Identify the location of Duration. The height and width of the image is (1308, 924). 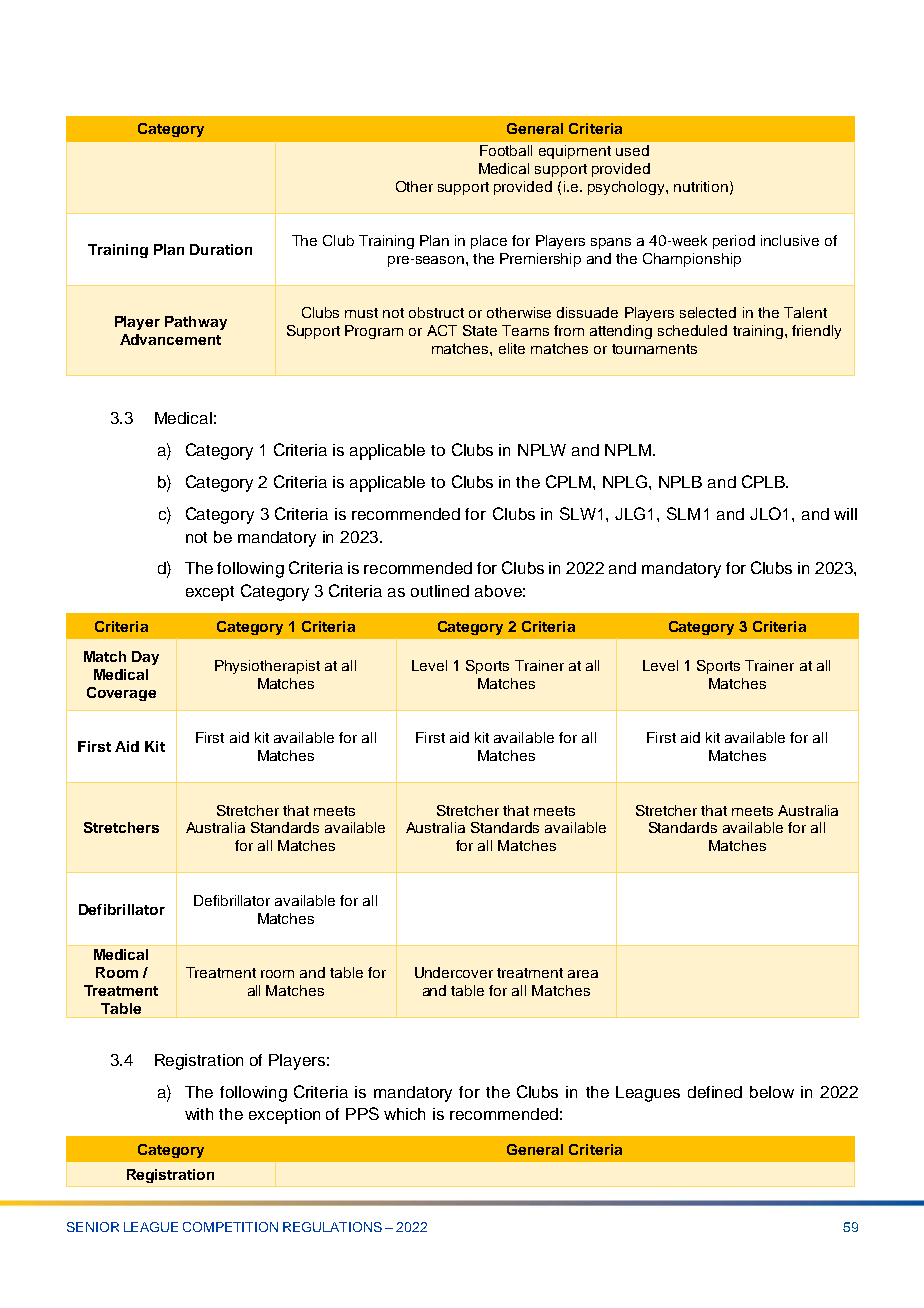
(221, 249).
